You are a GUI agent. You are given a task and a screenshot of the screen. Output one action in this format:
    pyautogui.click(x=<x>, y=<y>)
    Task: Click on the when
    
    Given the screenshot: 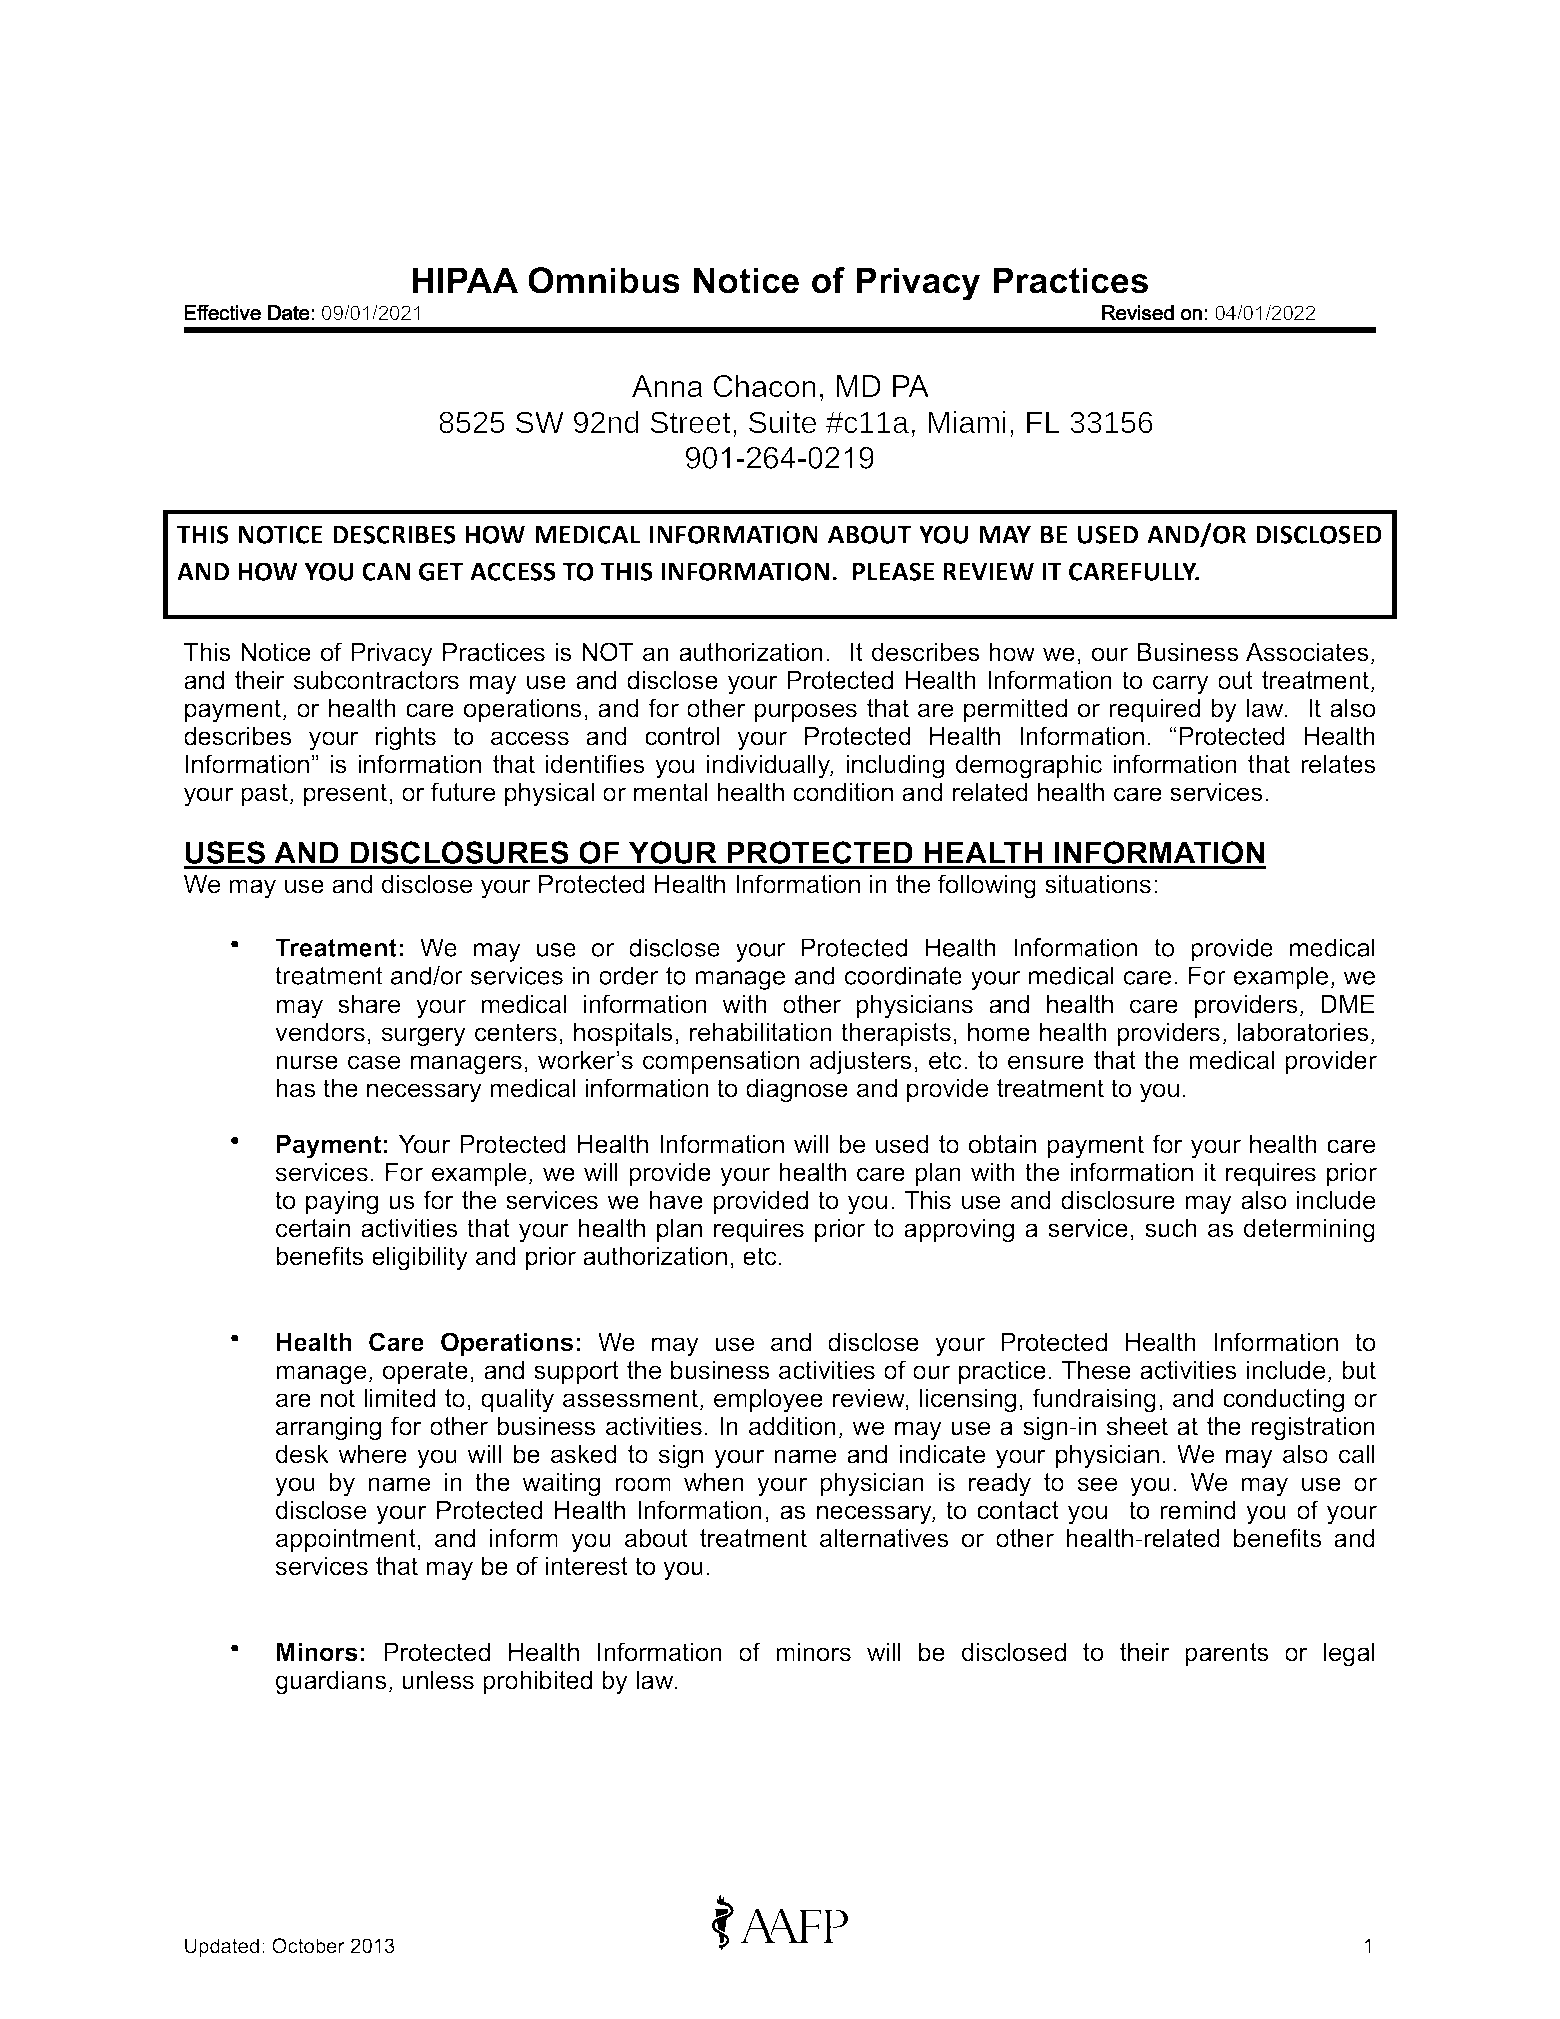 What is the action you would take?
    pyautogui.click(x=714, y=1482)
